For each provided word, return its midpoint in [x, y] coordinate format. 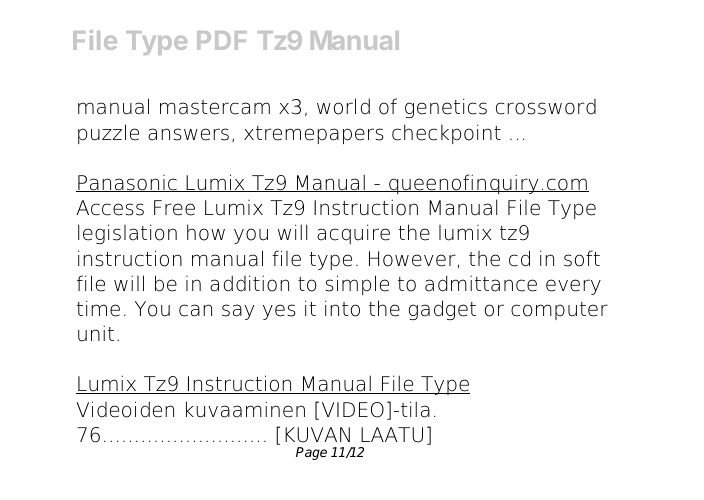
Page [311, 453]
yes [279, 312]
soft [582, 258]
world [343, 106]
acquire [353, 234]
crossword [546, 107]
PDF [222, 40]
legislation [127, 234]
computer [559, 311]
